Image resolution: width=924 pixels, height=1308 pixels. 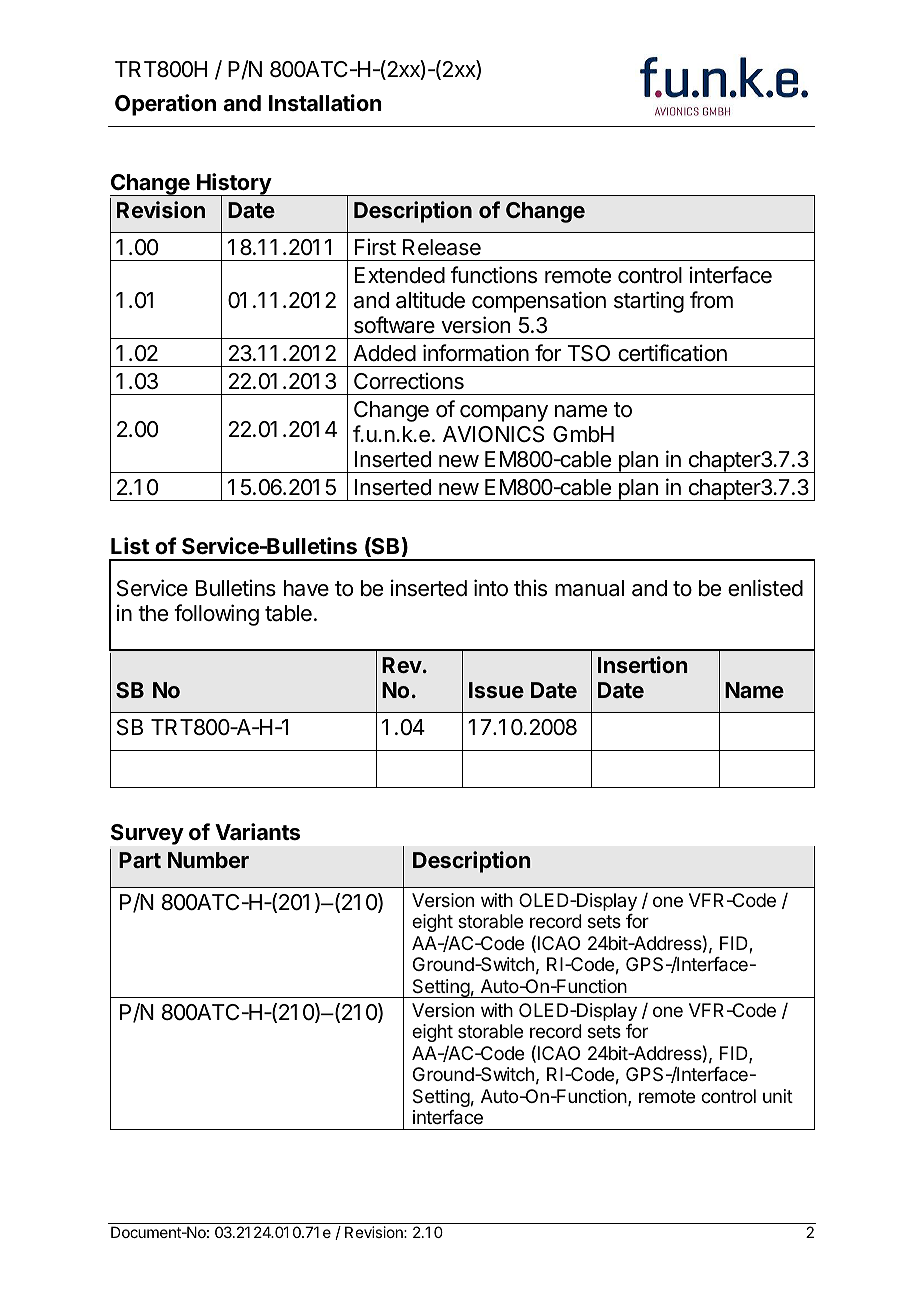 What do you see at coordinates (493, 434) in the page?
I see `AVIONICS` at bounding box center [493, 434].
